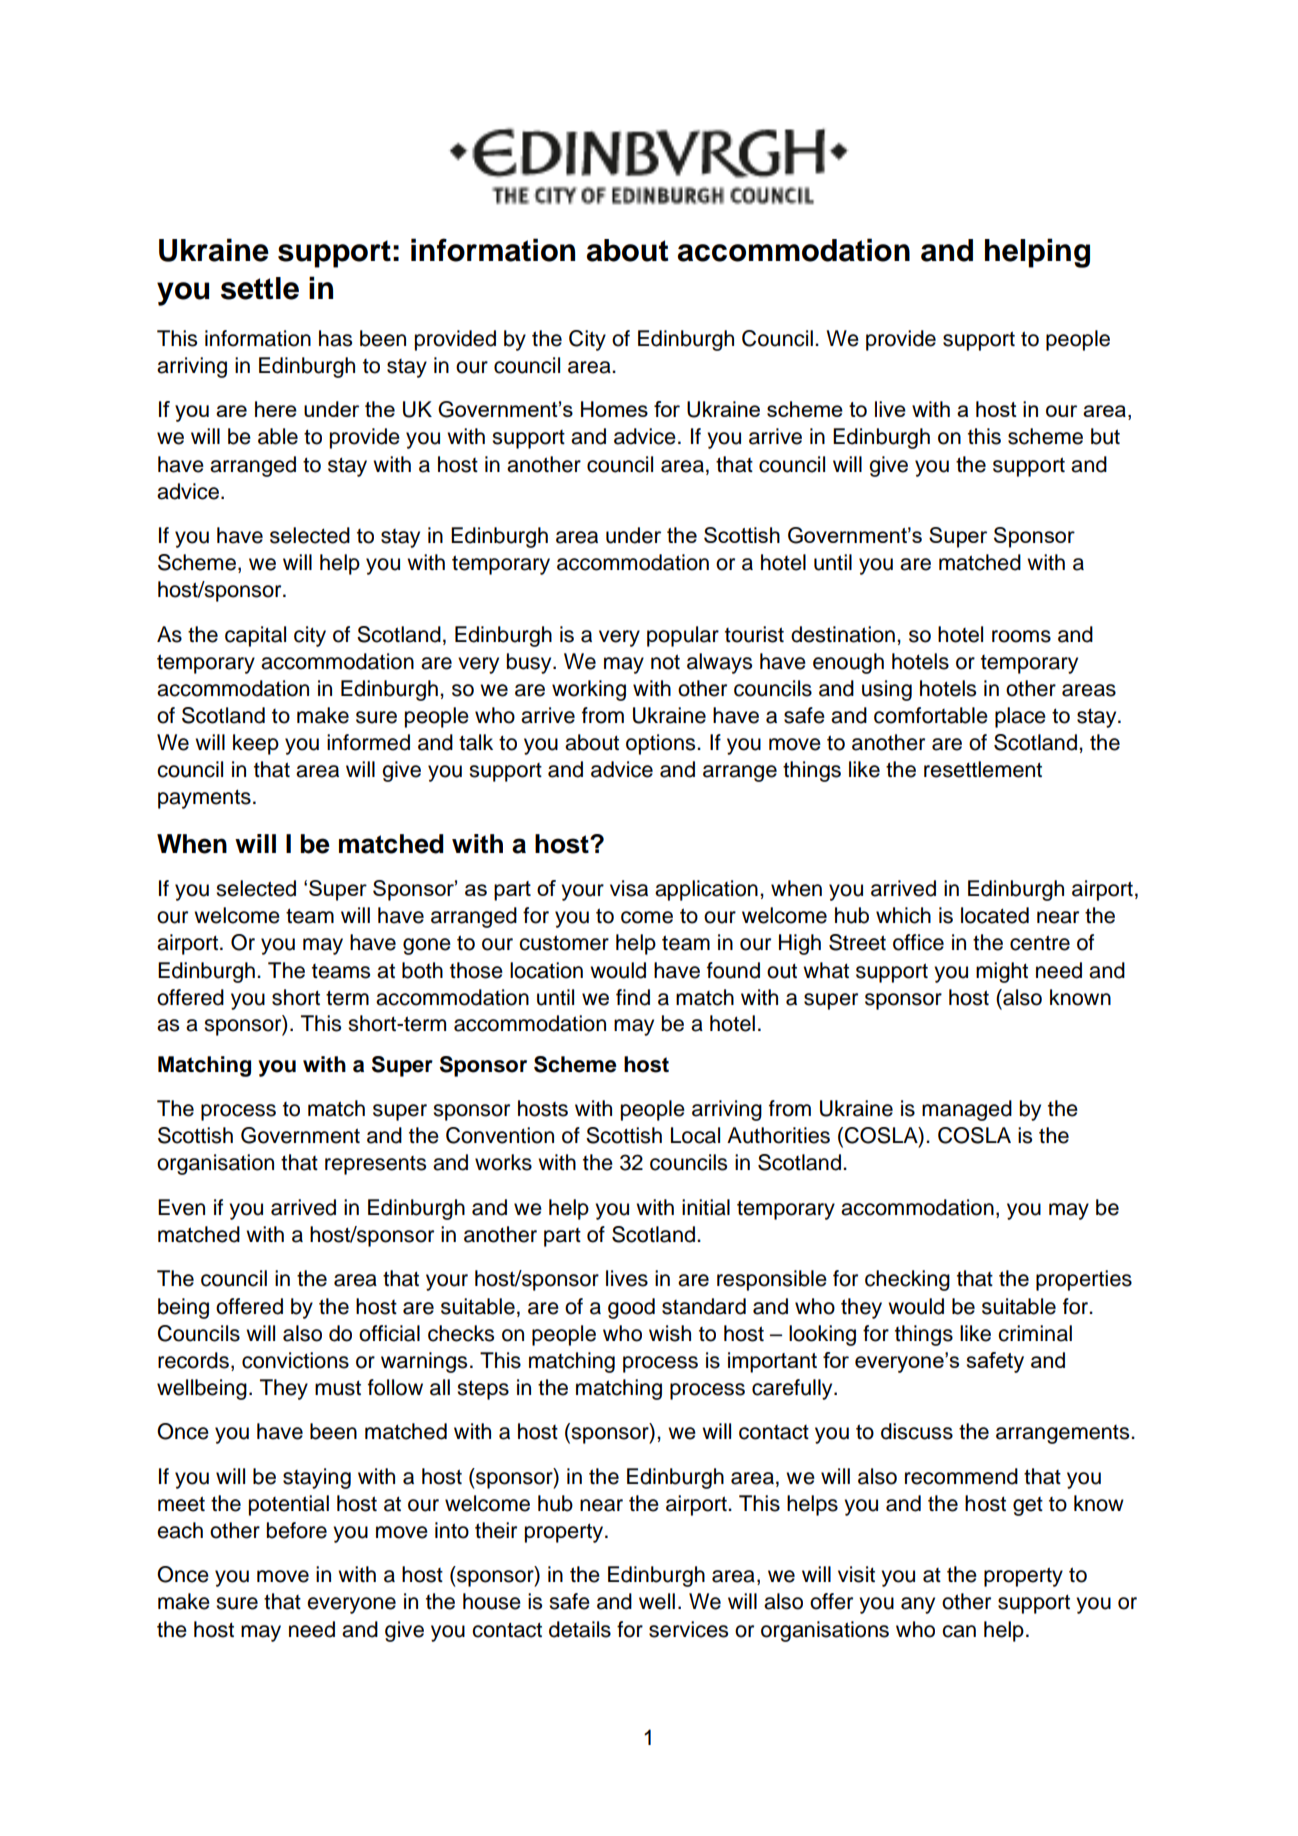 The width and height of the document is (1298, 1836). What do you see at coordinates (276, 409) in the document?
I see `here` at bounding box center [276, 409].
